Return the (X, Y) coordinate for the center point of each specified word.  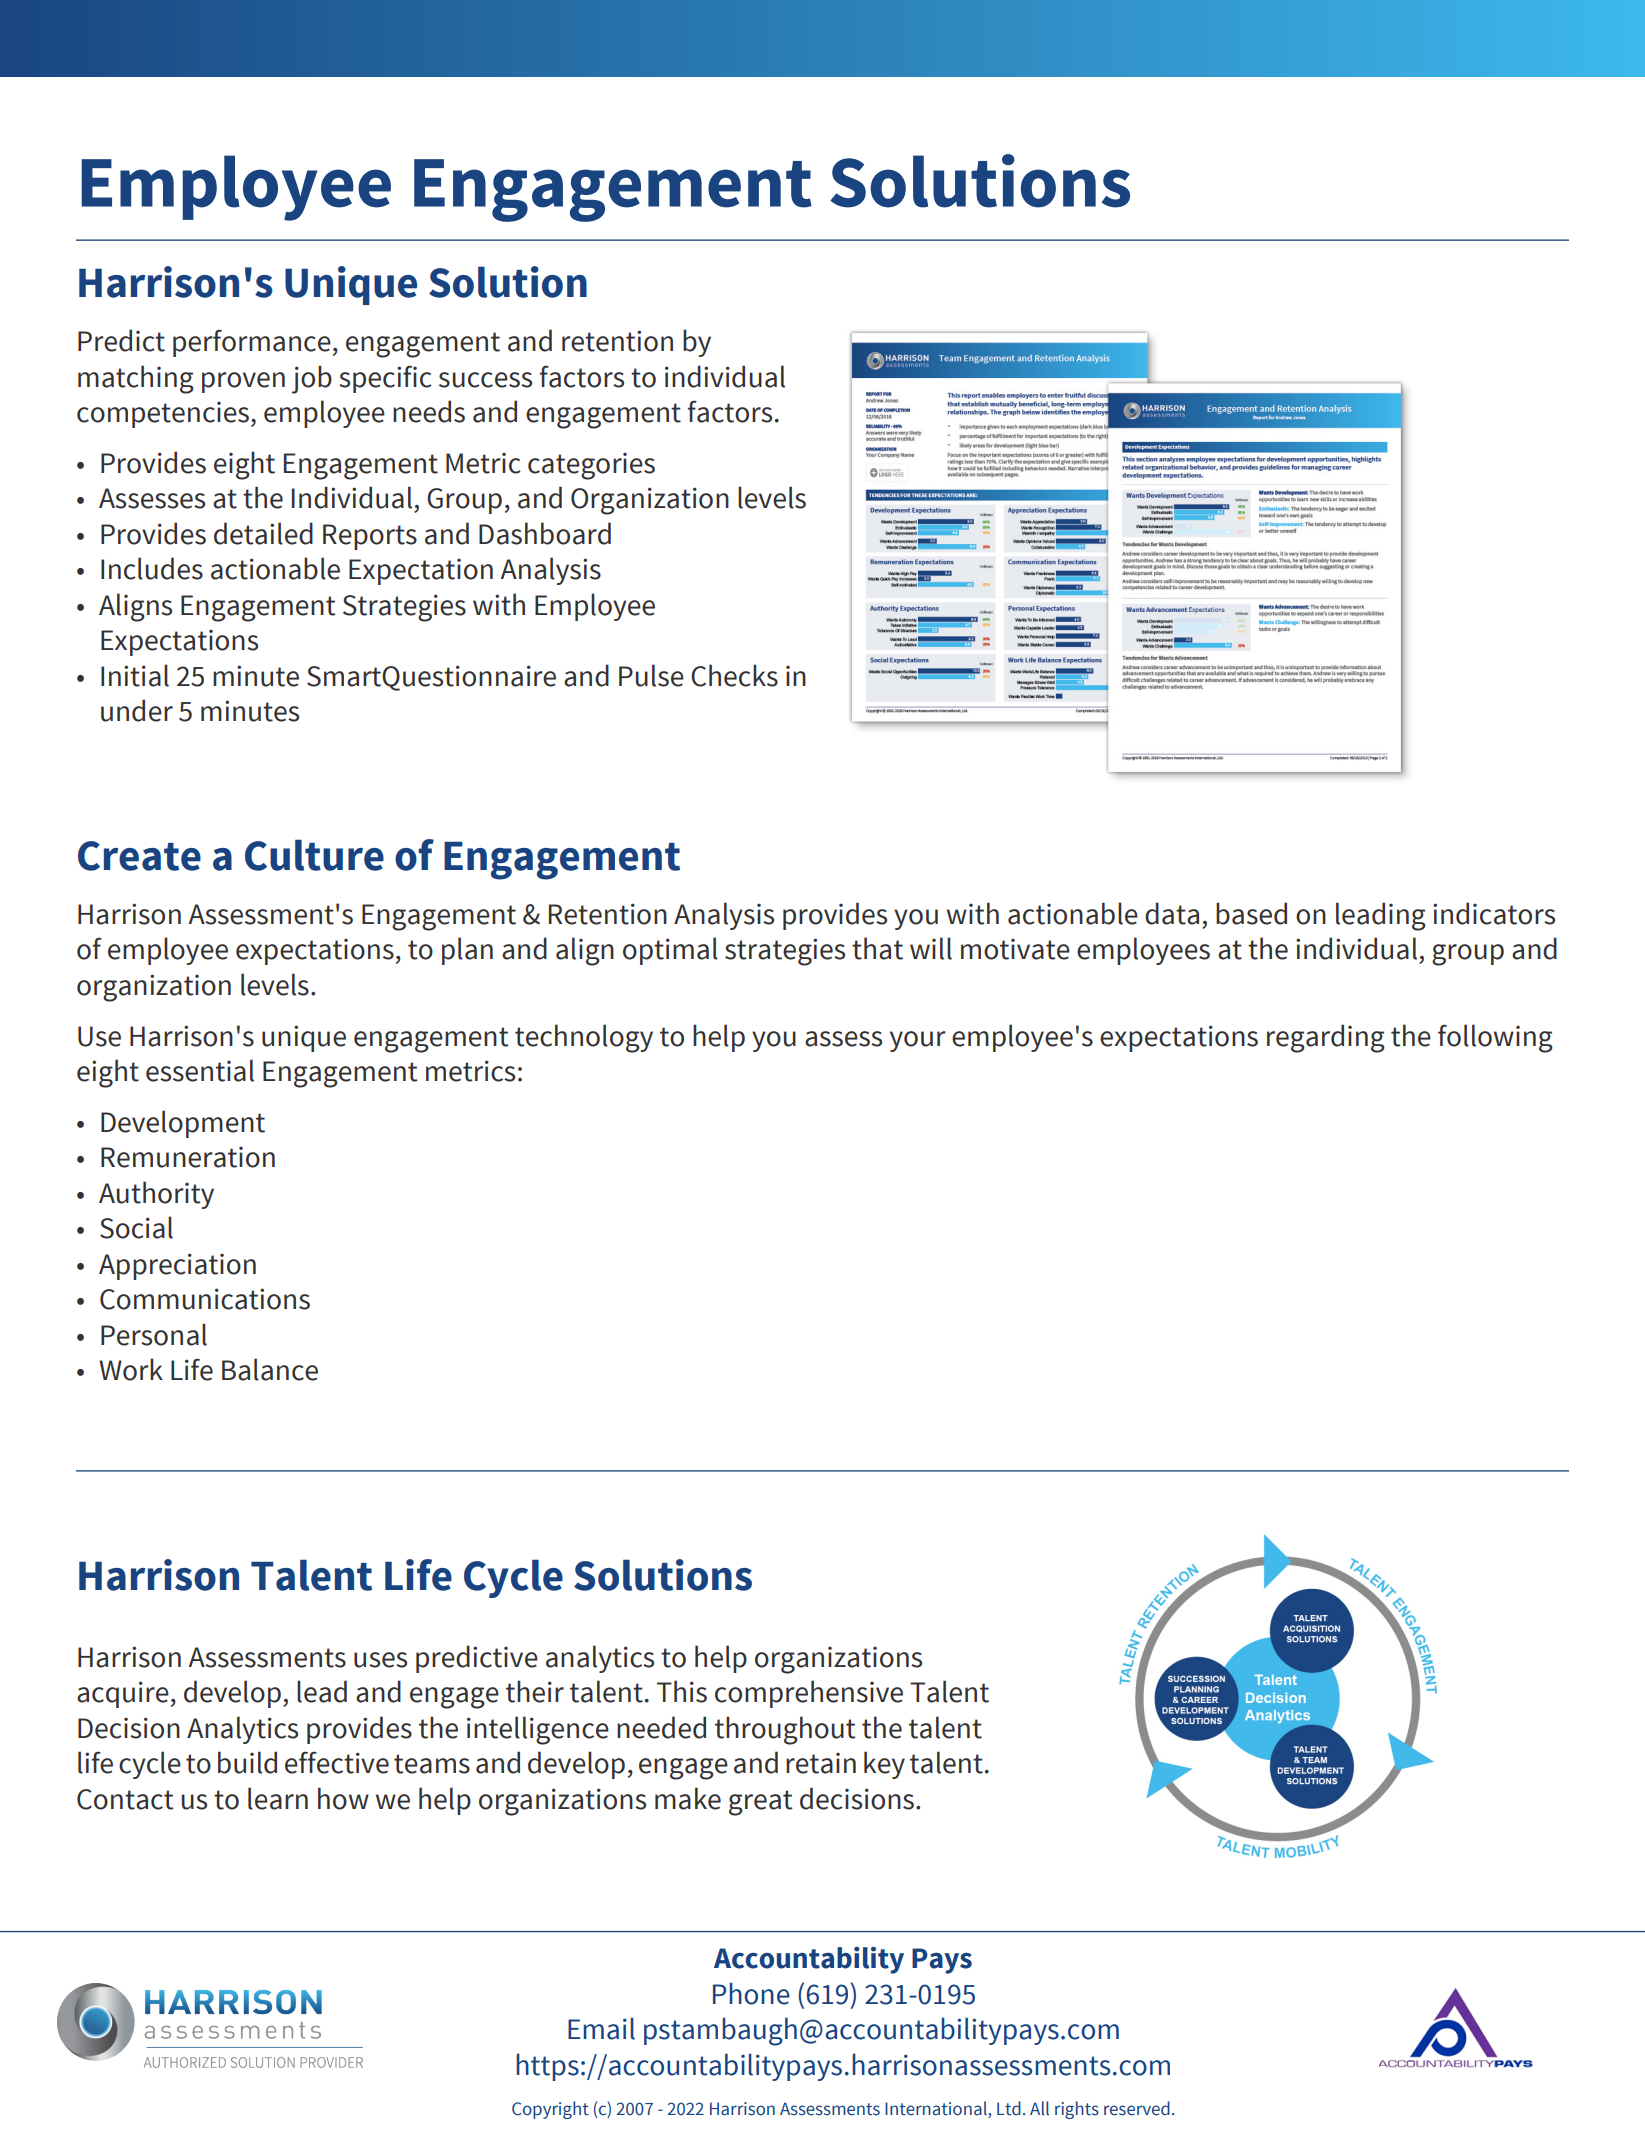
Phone (751, 1993)
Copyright (550, 2110)
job (312, 379)
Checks (734, 675)
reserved (1137, 2108)
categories (591, 466)
